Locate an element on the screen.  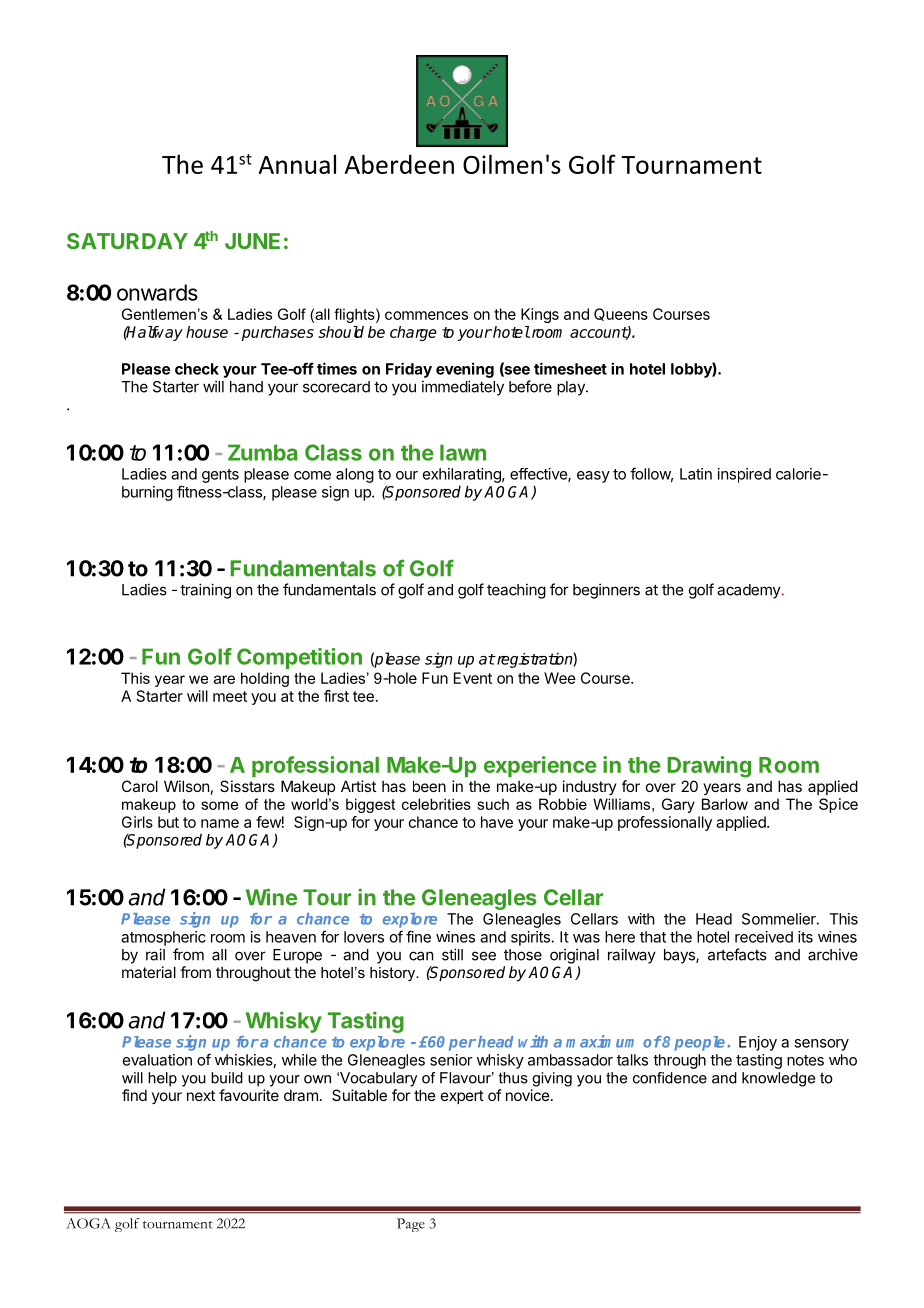
next is located at coordinates (201, 1095).
